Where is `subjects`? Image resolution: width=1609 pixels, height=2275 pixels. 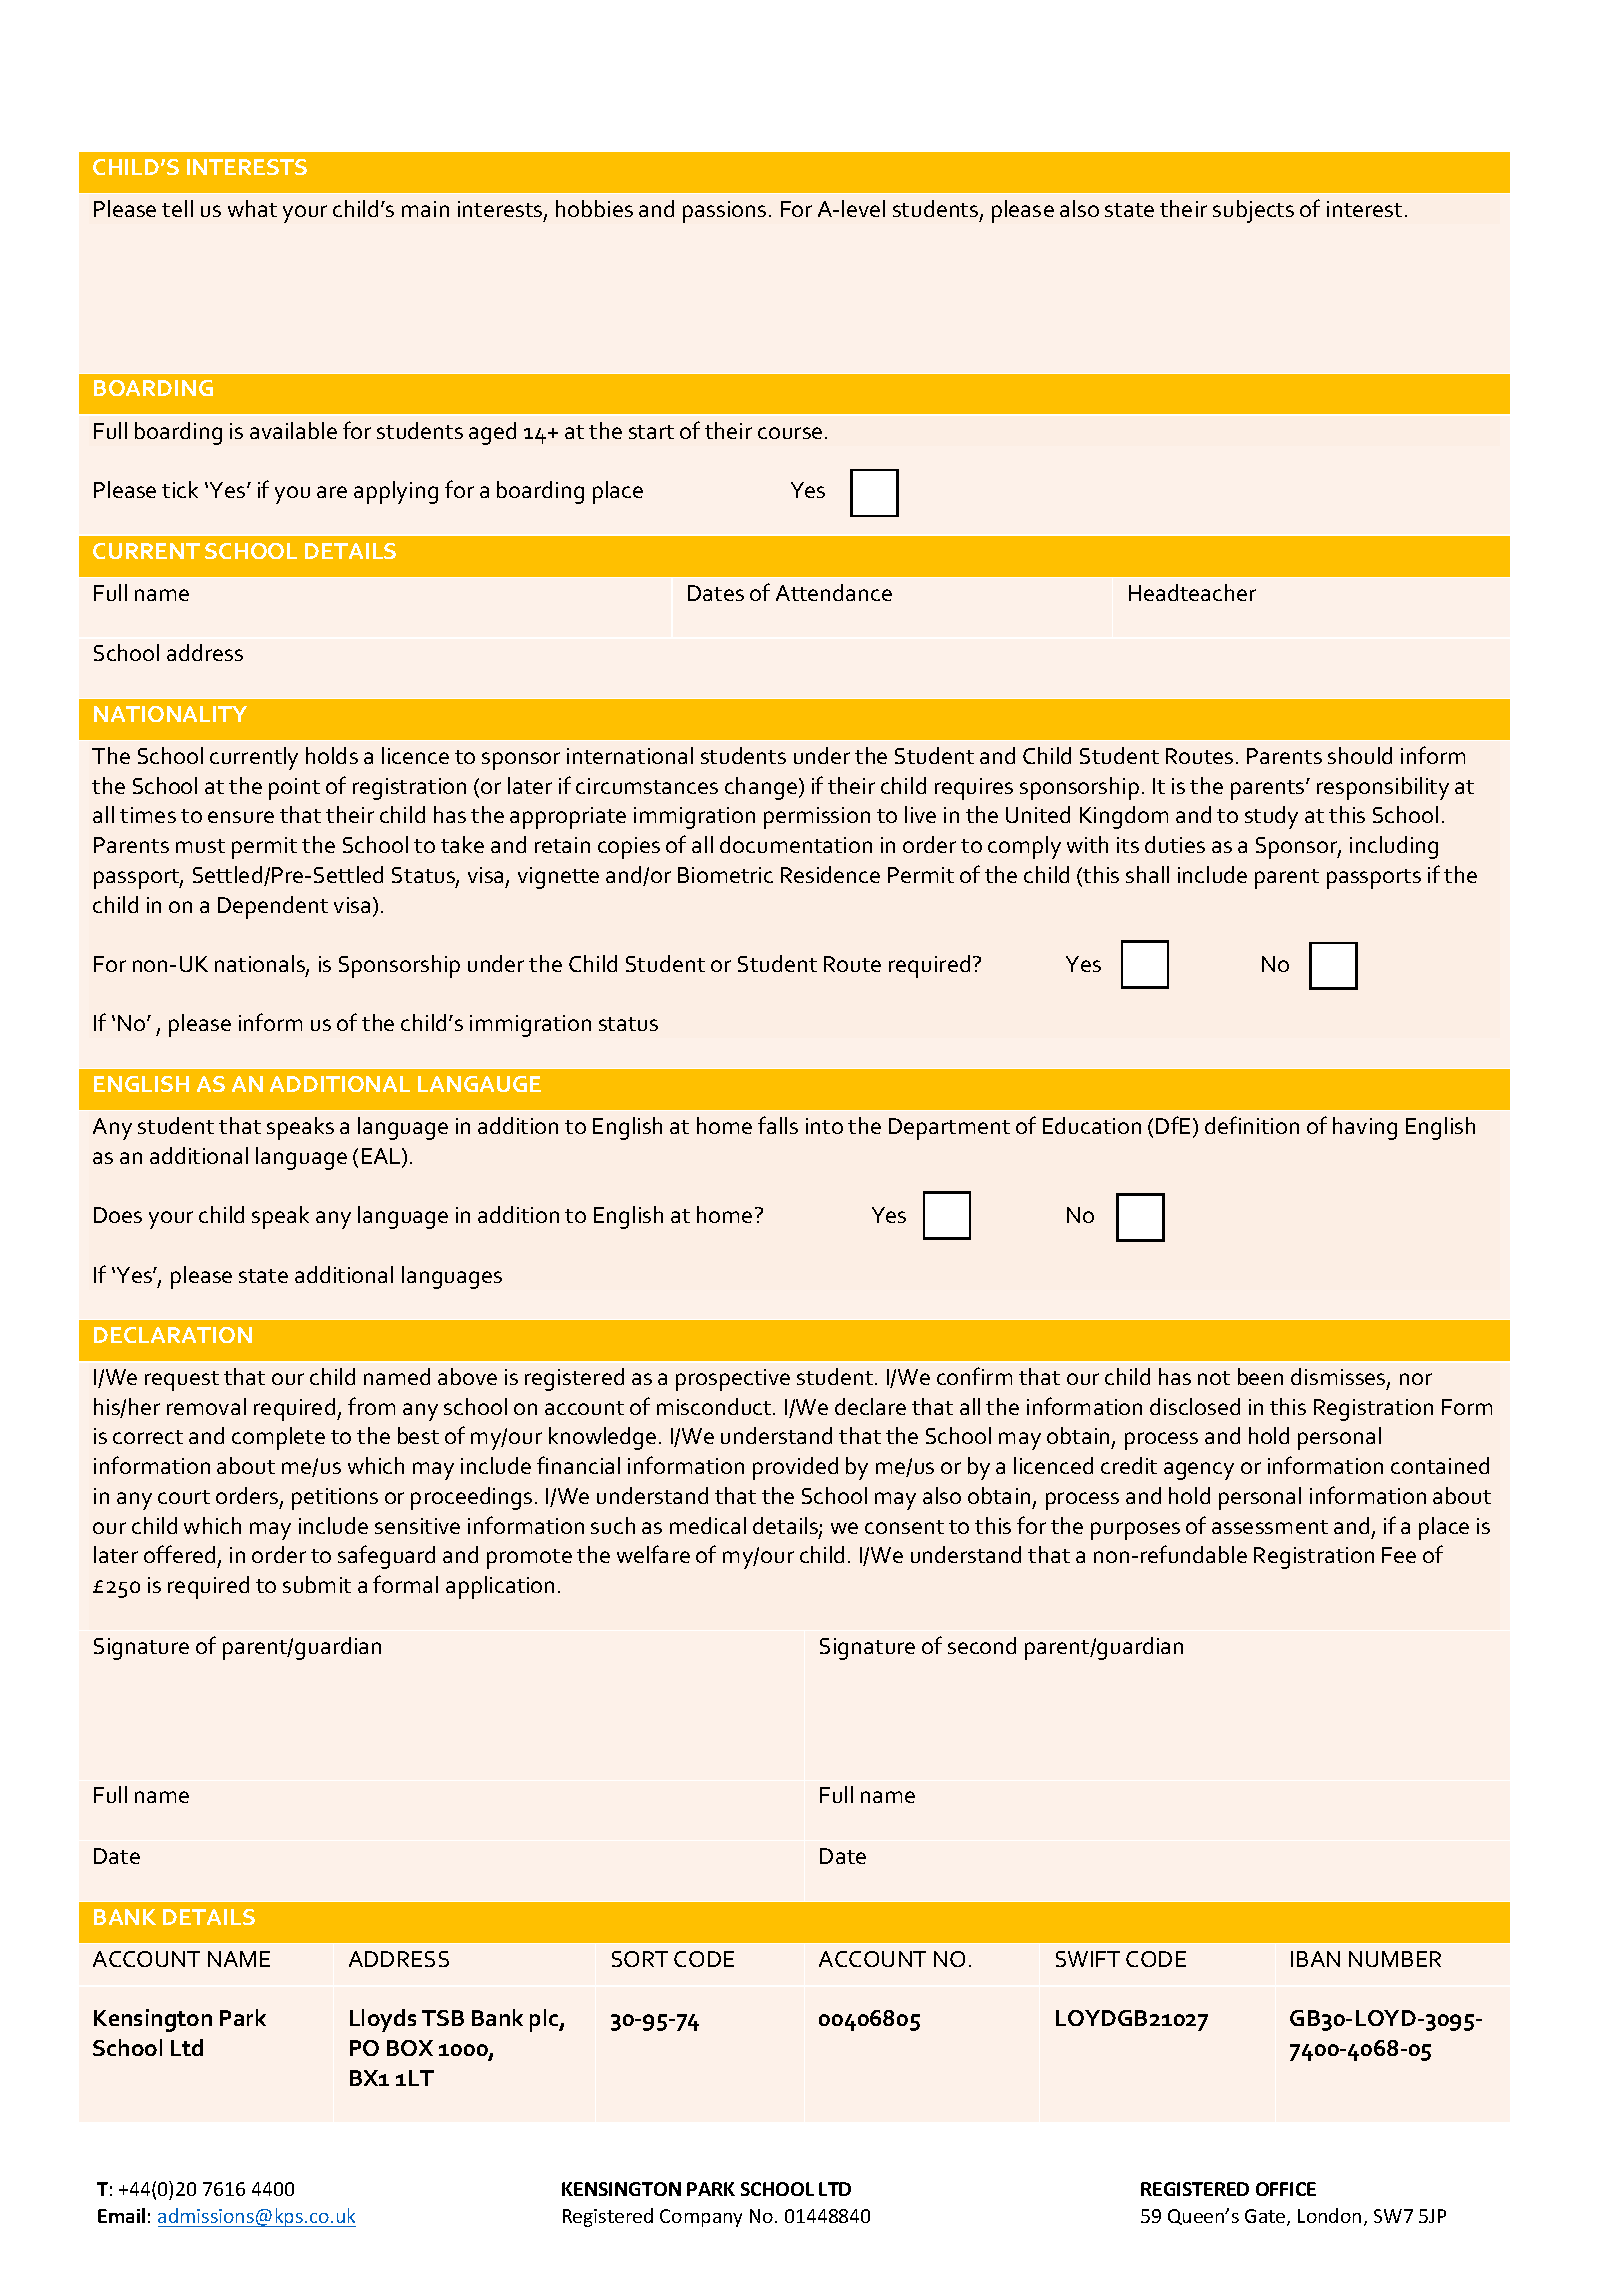
subjects is located at coordinates (1253, 211).
